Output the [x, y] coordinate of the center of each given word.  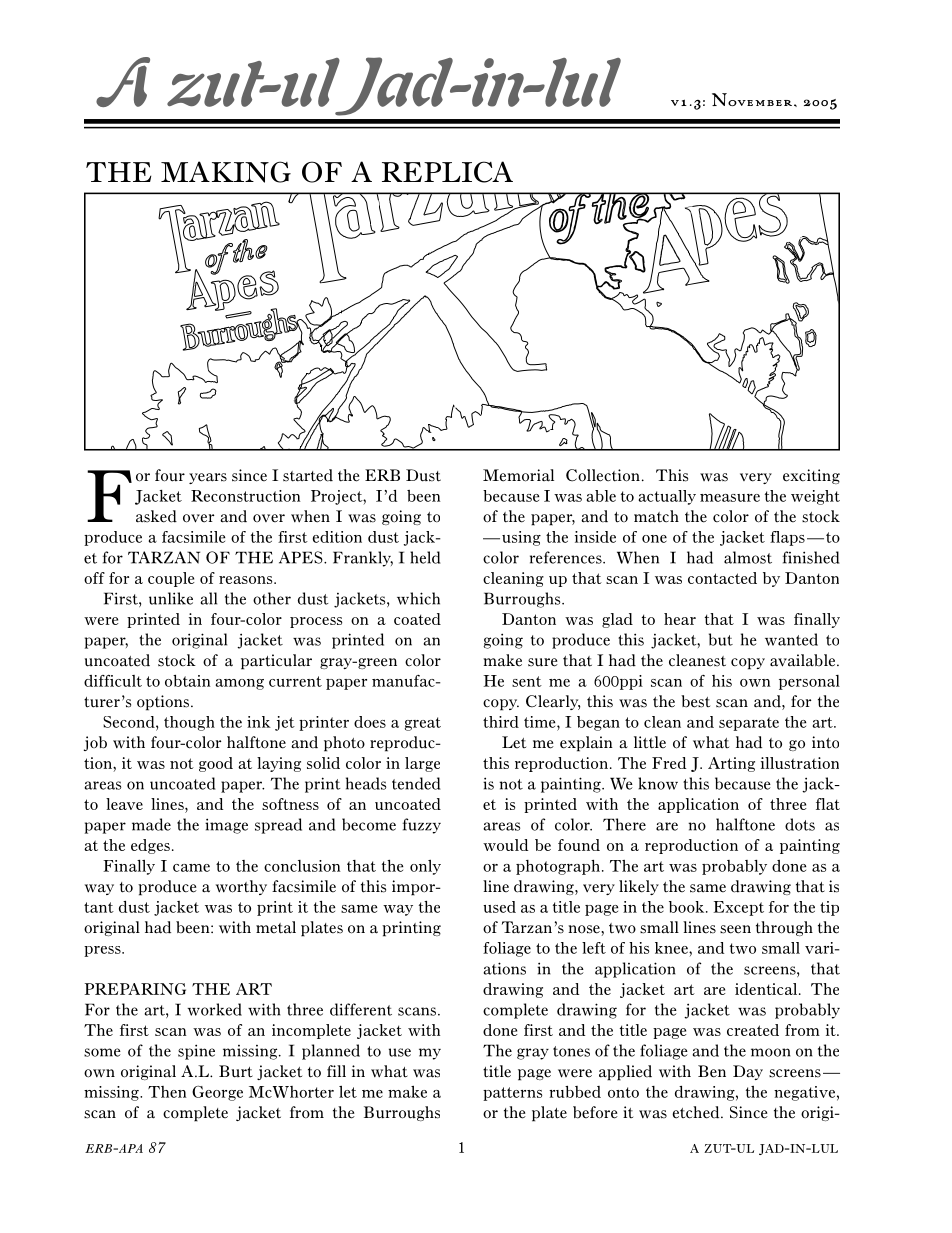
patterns [513, 1094]
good [216, 764]
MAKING [226, 172]
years [208, 478]
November [753, 99]
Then [167, 1092]
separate [749, 724]
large [422, 764]
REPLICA [447, 172]
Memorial [518, 475]
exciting [811, 476]
